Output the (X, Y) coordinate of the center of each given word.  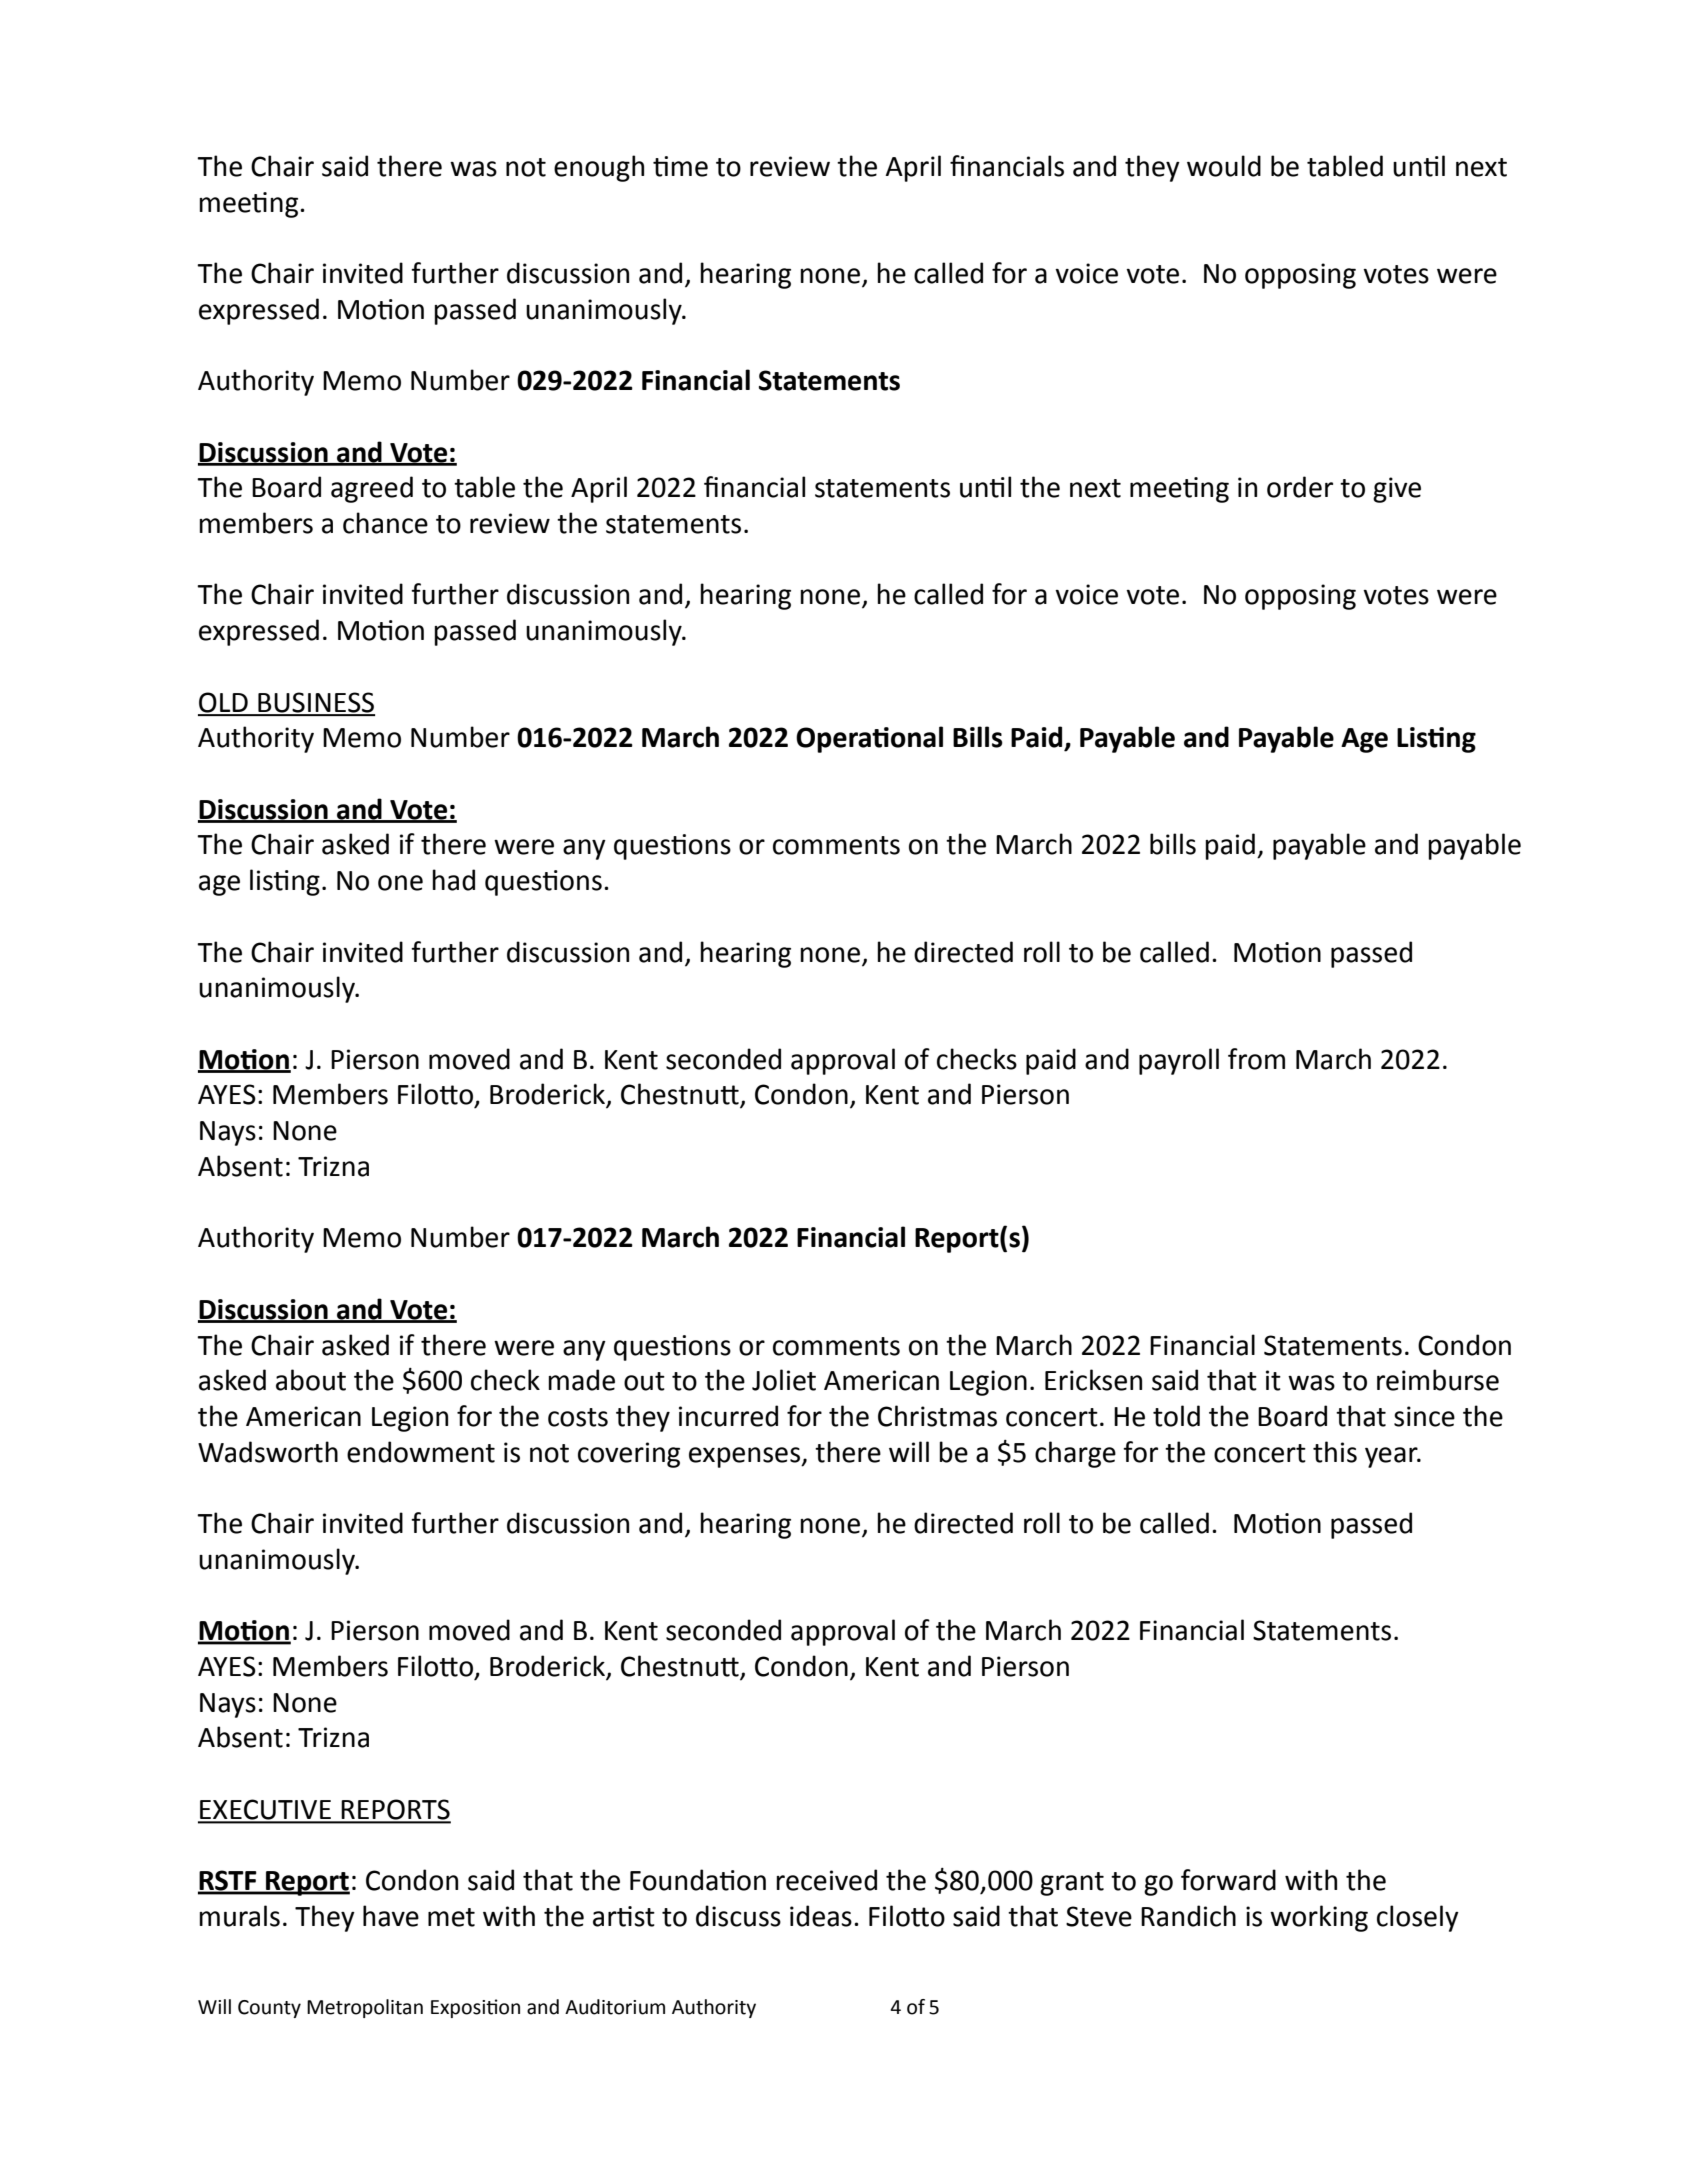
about (311, 1380)
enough (599, 168)
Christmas (937, 1416)
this (1335, 1452)
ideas (821, 1916)
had (453, 880)
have (391, 1916)
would (1224, 166)
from (1256, 1059)
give (1397, 490)
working (1319, 1918)
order (1300, 487)
